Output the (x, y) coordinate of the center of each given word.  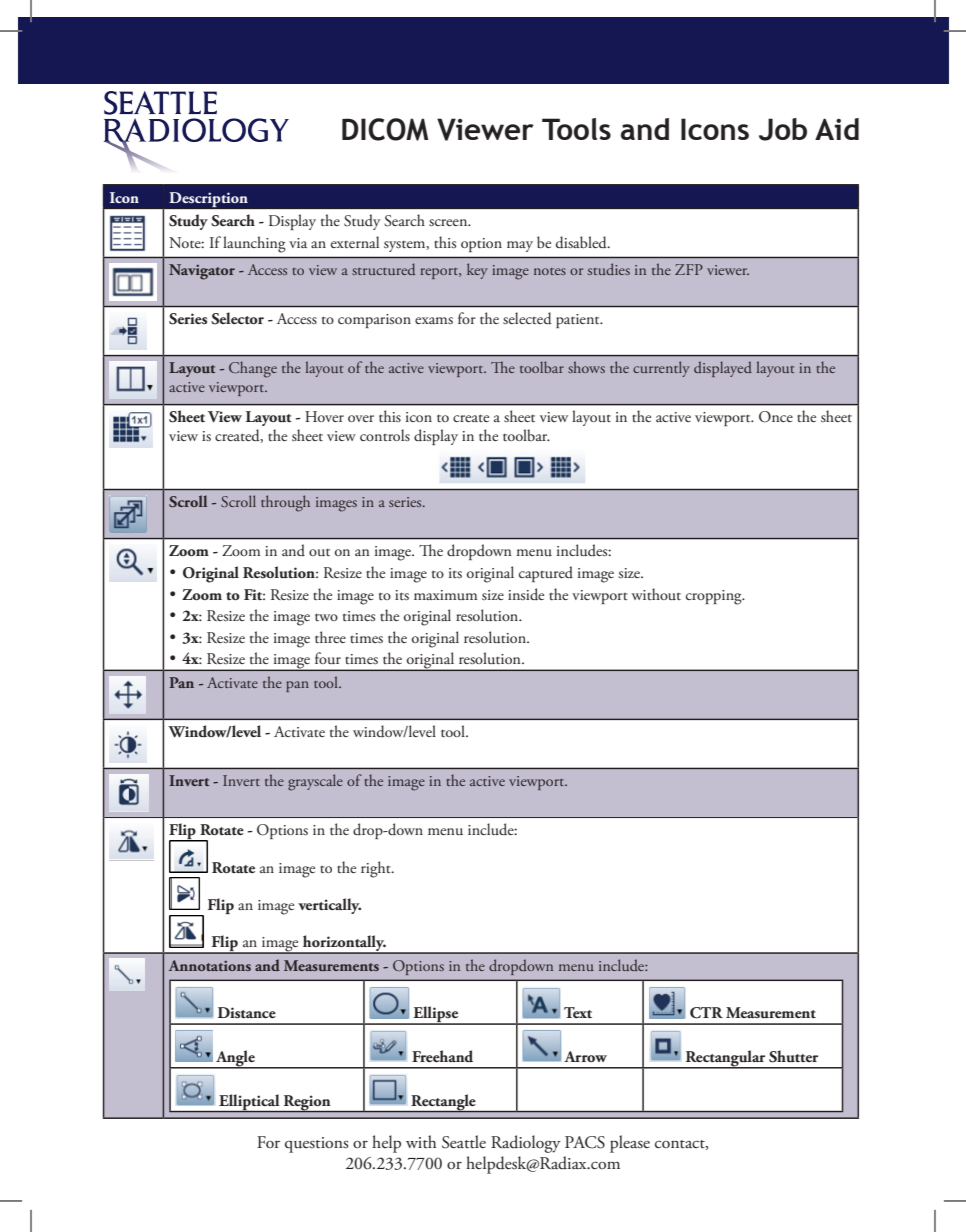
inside (526, 594)
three (330, 637)
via (298, 243)
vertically (329, 906)
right (377, 869)
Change (253, 369)
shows (586, 367)
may (520, 246)
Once (776, 417)
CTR (706, 1013)
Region (307, 1103)
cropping (715, 597)
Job (783, 129)
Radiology (526, 1144)
